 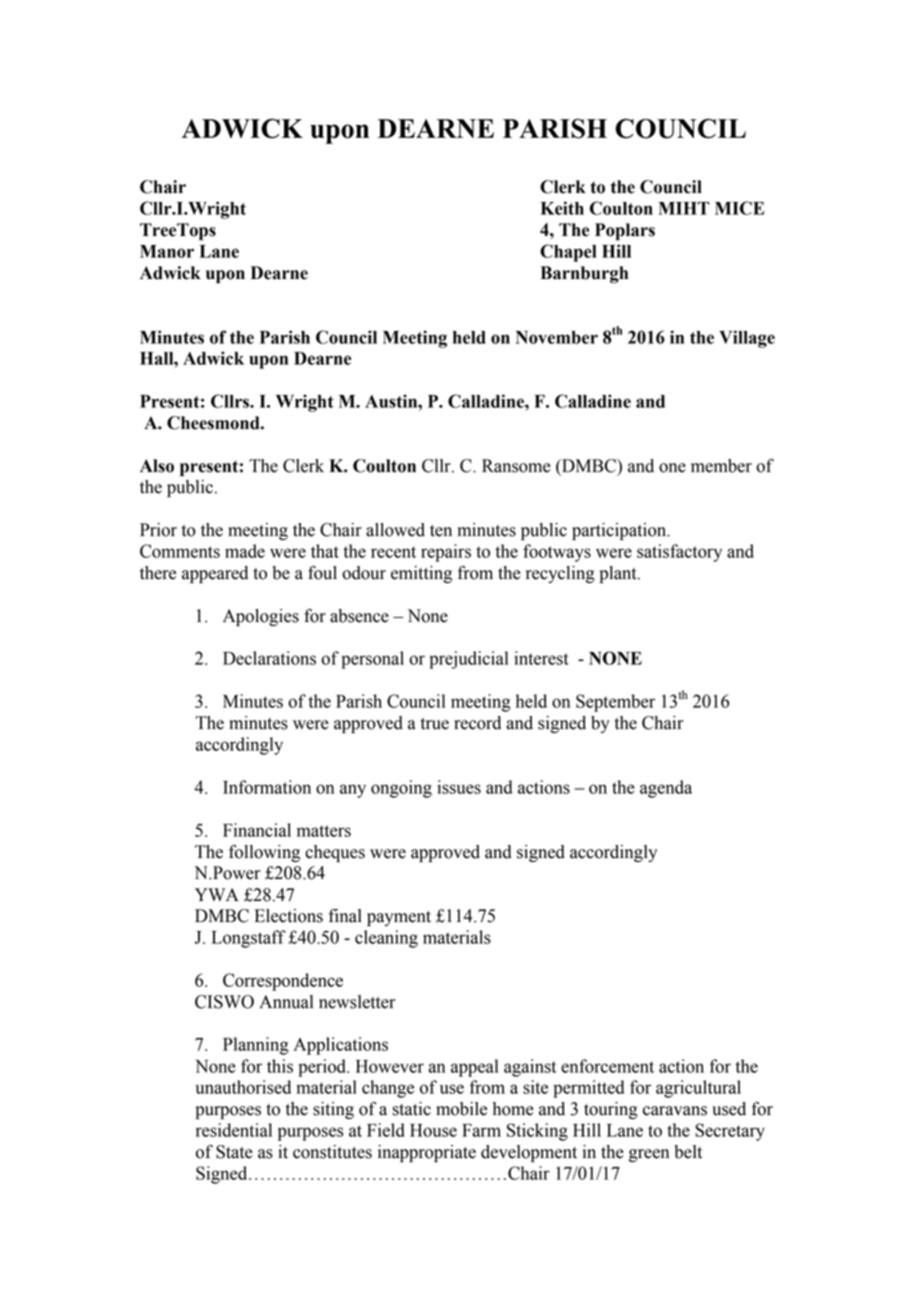 What do you see at coordinates (615, 703) in the screenshot?
I see `September` at bounding box center [615, 703].
